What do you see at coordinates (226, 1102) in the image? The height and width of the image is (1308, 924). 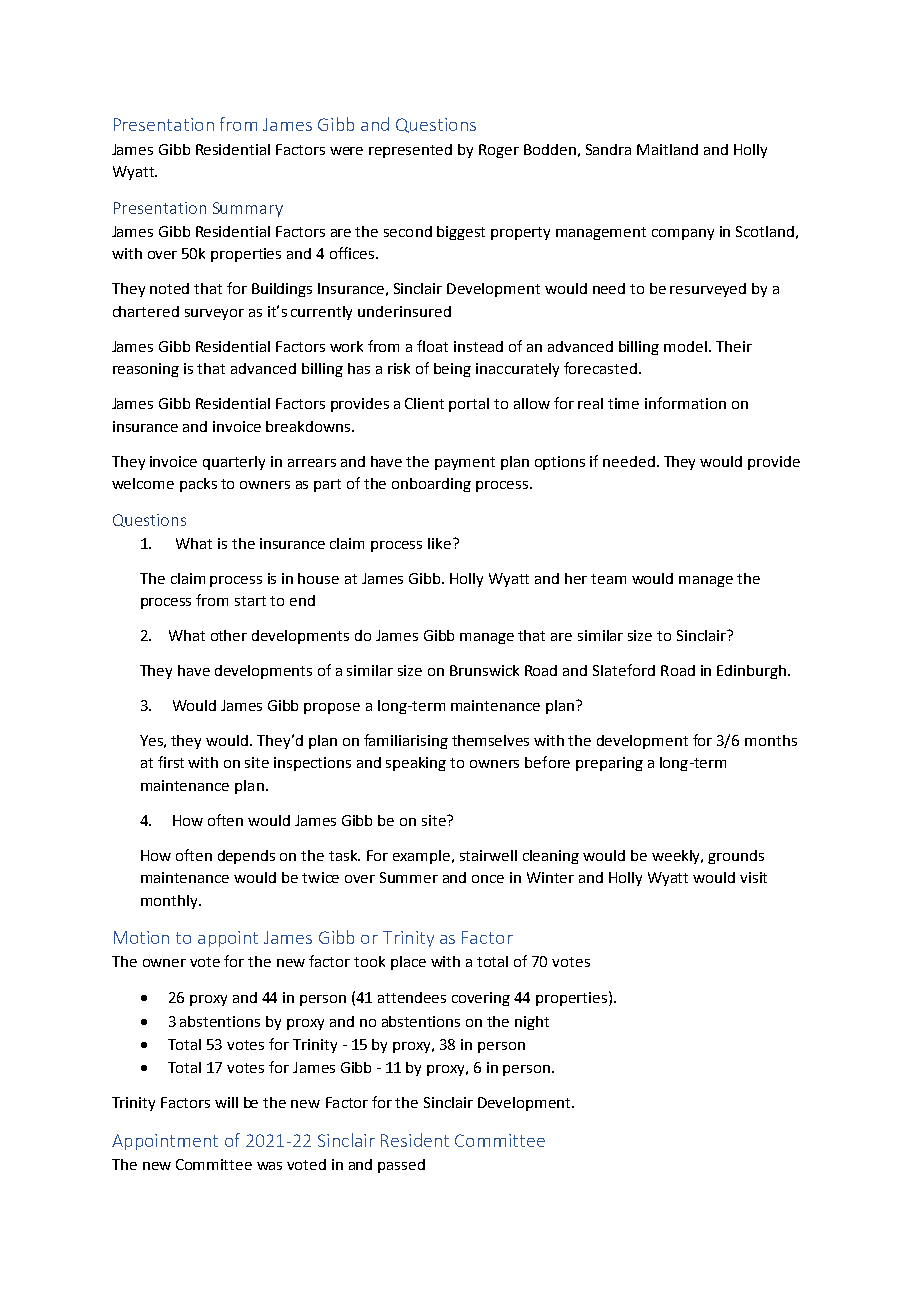 I see `will` at bounding box center [226, 1102].
